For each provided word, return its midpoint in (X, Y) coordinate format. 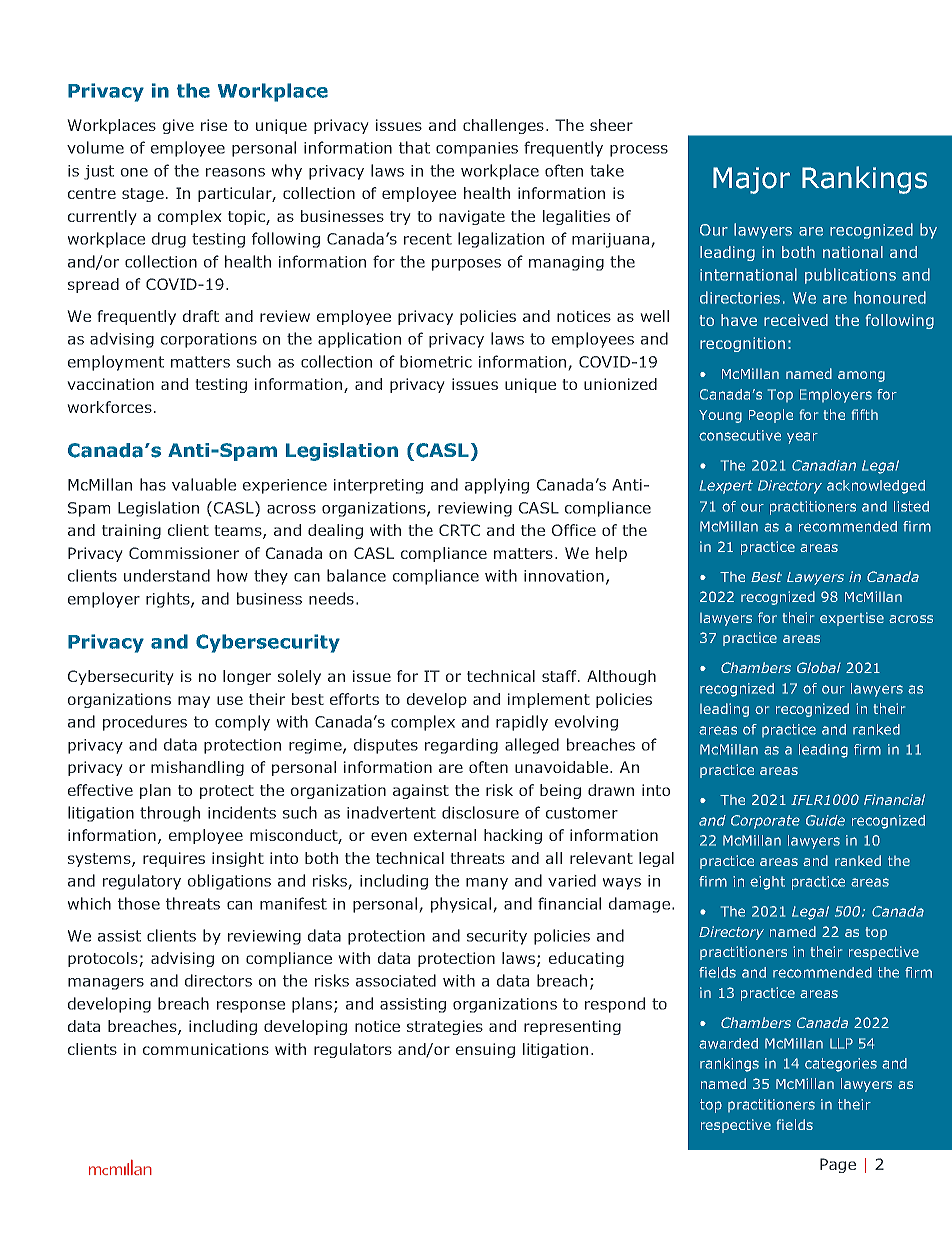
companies (477, 149)
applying (497, 486)
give (178, 126)
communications (206, 1049)
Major (751, 180)
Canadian (824, 465)
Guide (825, 820)
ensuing (485, 1050)
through (170, 814)
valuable (204, 484)
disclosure (480, 812)
